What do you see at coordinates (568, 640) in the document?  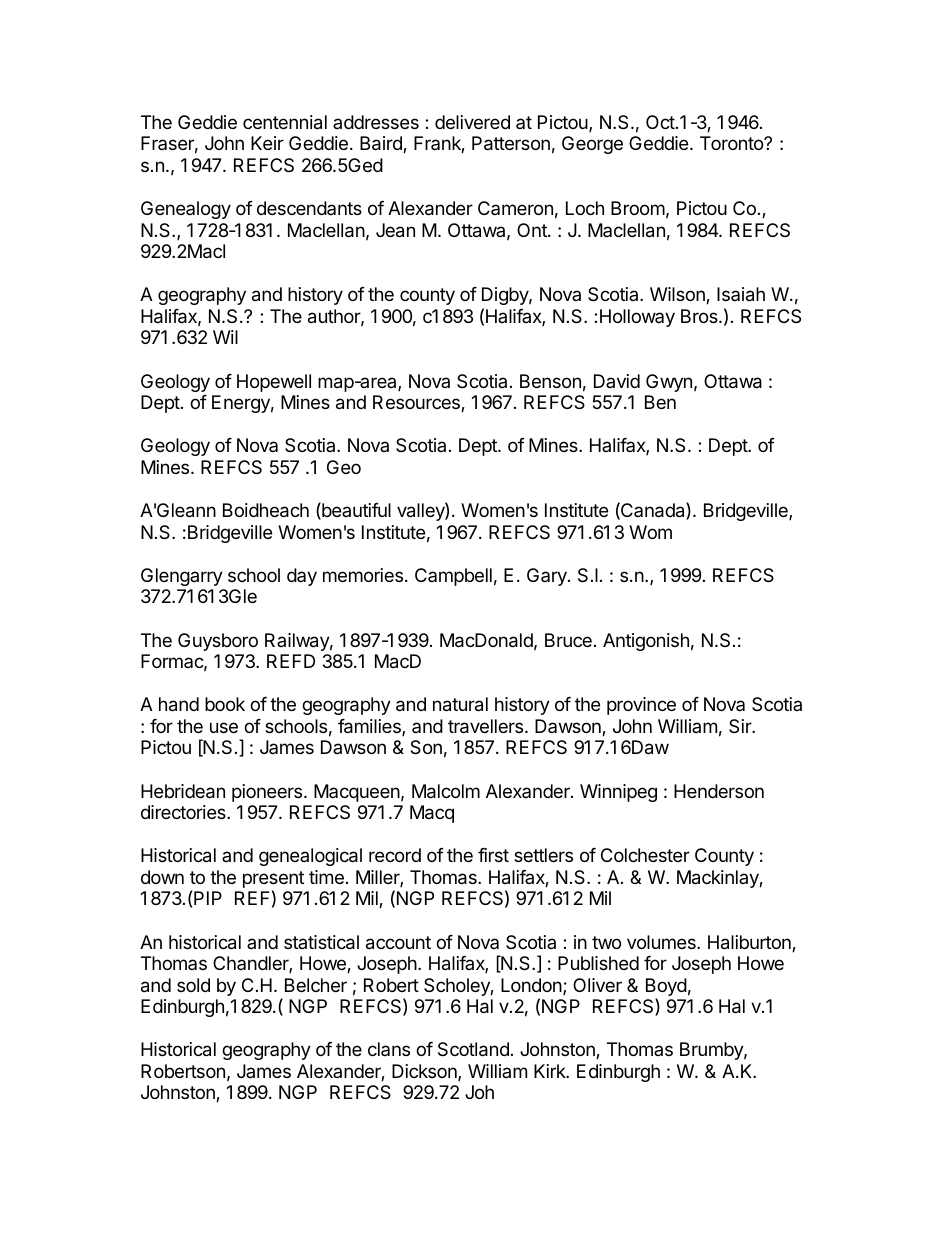 I see `Bruce` at bounding box center [568, 640].
